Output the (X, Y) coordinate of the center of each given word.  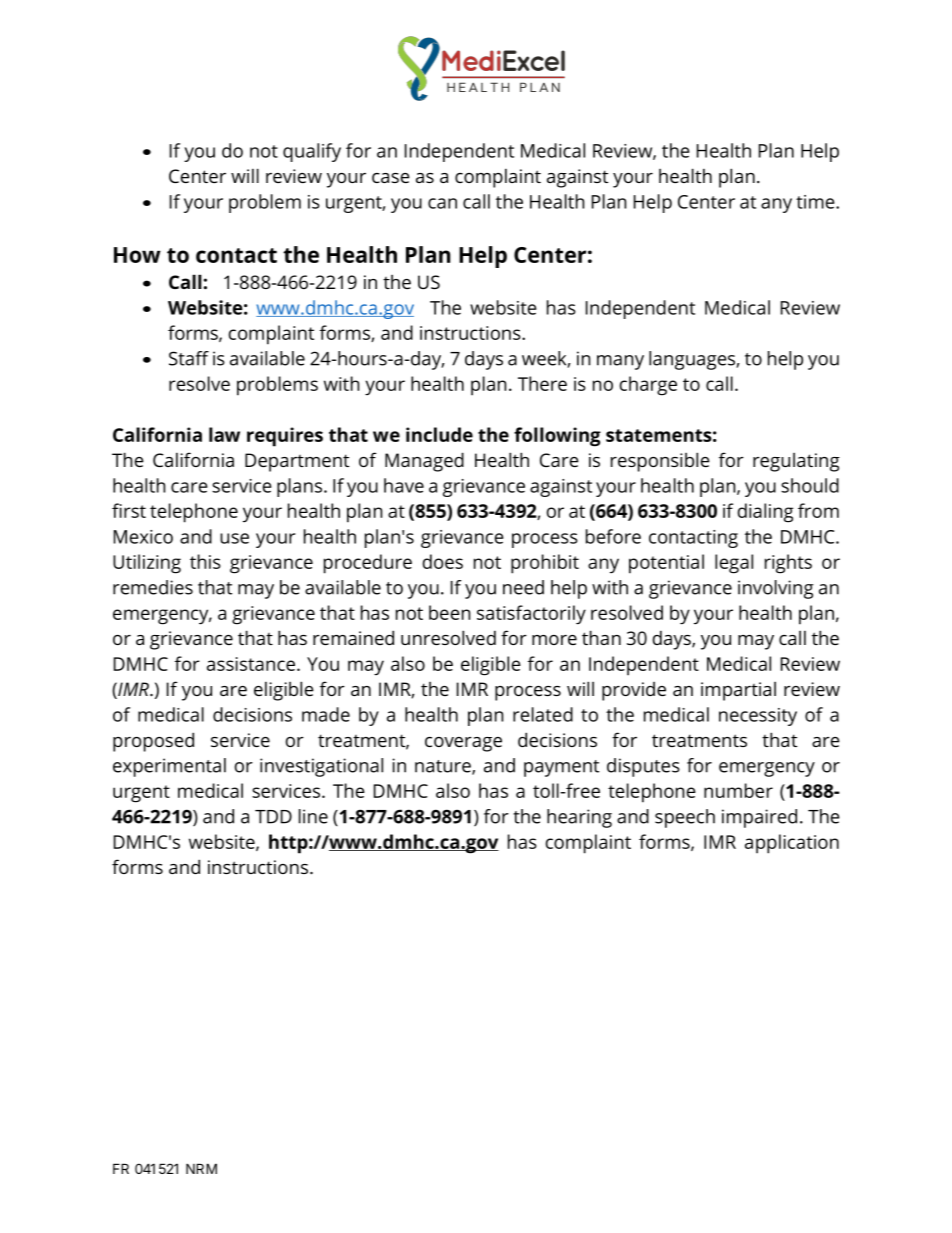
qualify (312, 152)
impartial (738, 691)
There (542, 383)
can (442, 203)
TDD (273, 817)
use (234, 538)
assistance (251, 664)
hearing (579, 818)
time (816, 202)
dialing (766, 513)
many (620, 362)
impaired (759, 818)
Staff (189, 358)
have (404, 485)
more (554, 640)
